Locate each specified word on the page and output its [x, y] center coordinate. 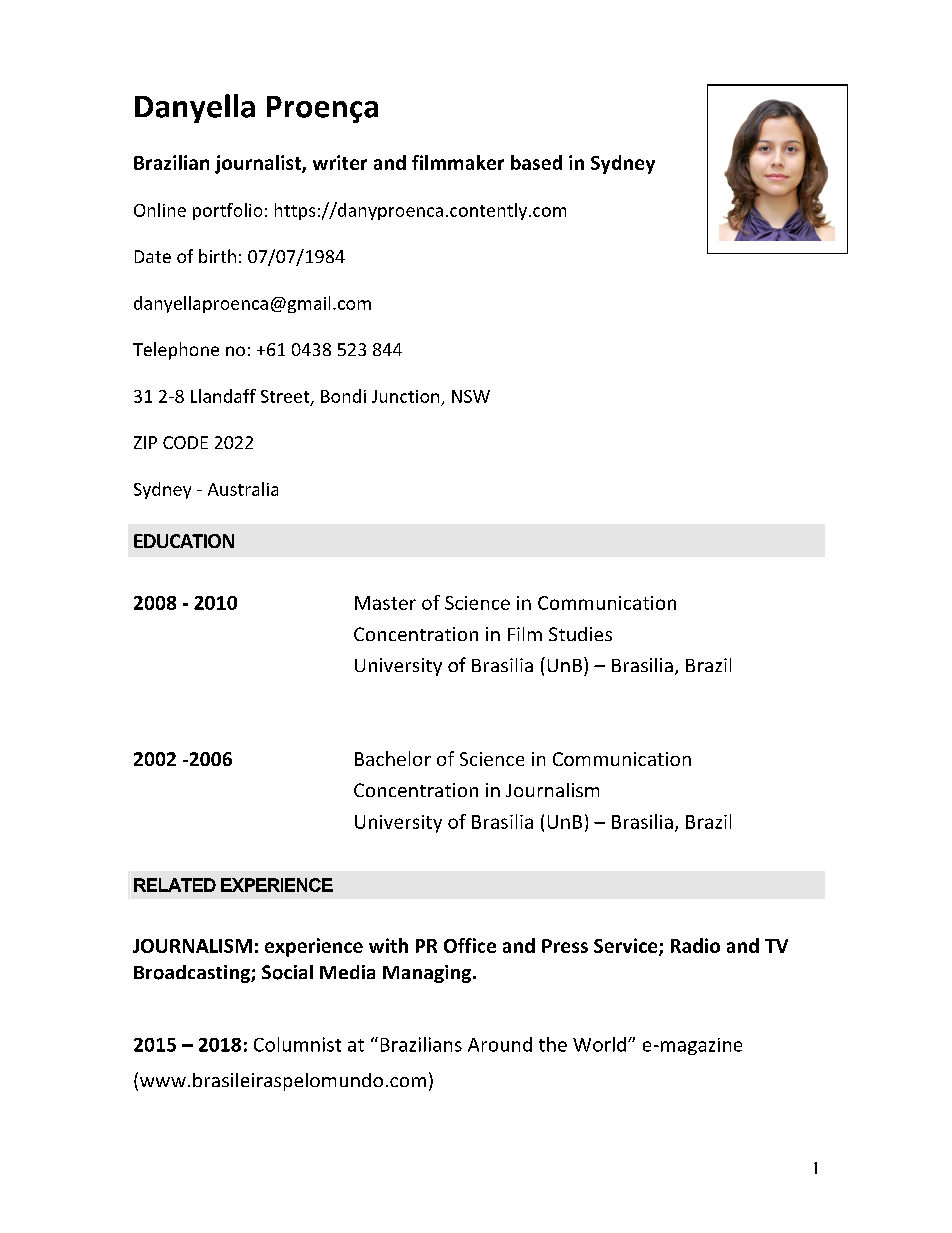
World [601, 1044]
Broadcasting [193, 974]
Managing [428, 974]
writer [340, 162]
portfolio [227, 211]
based [536, 162]
